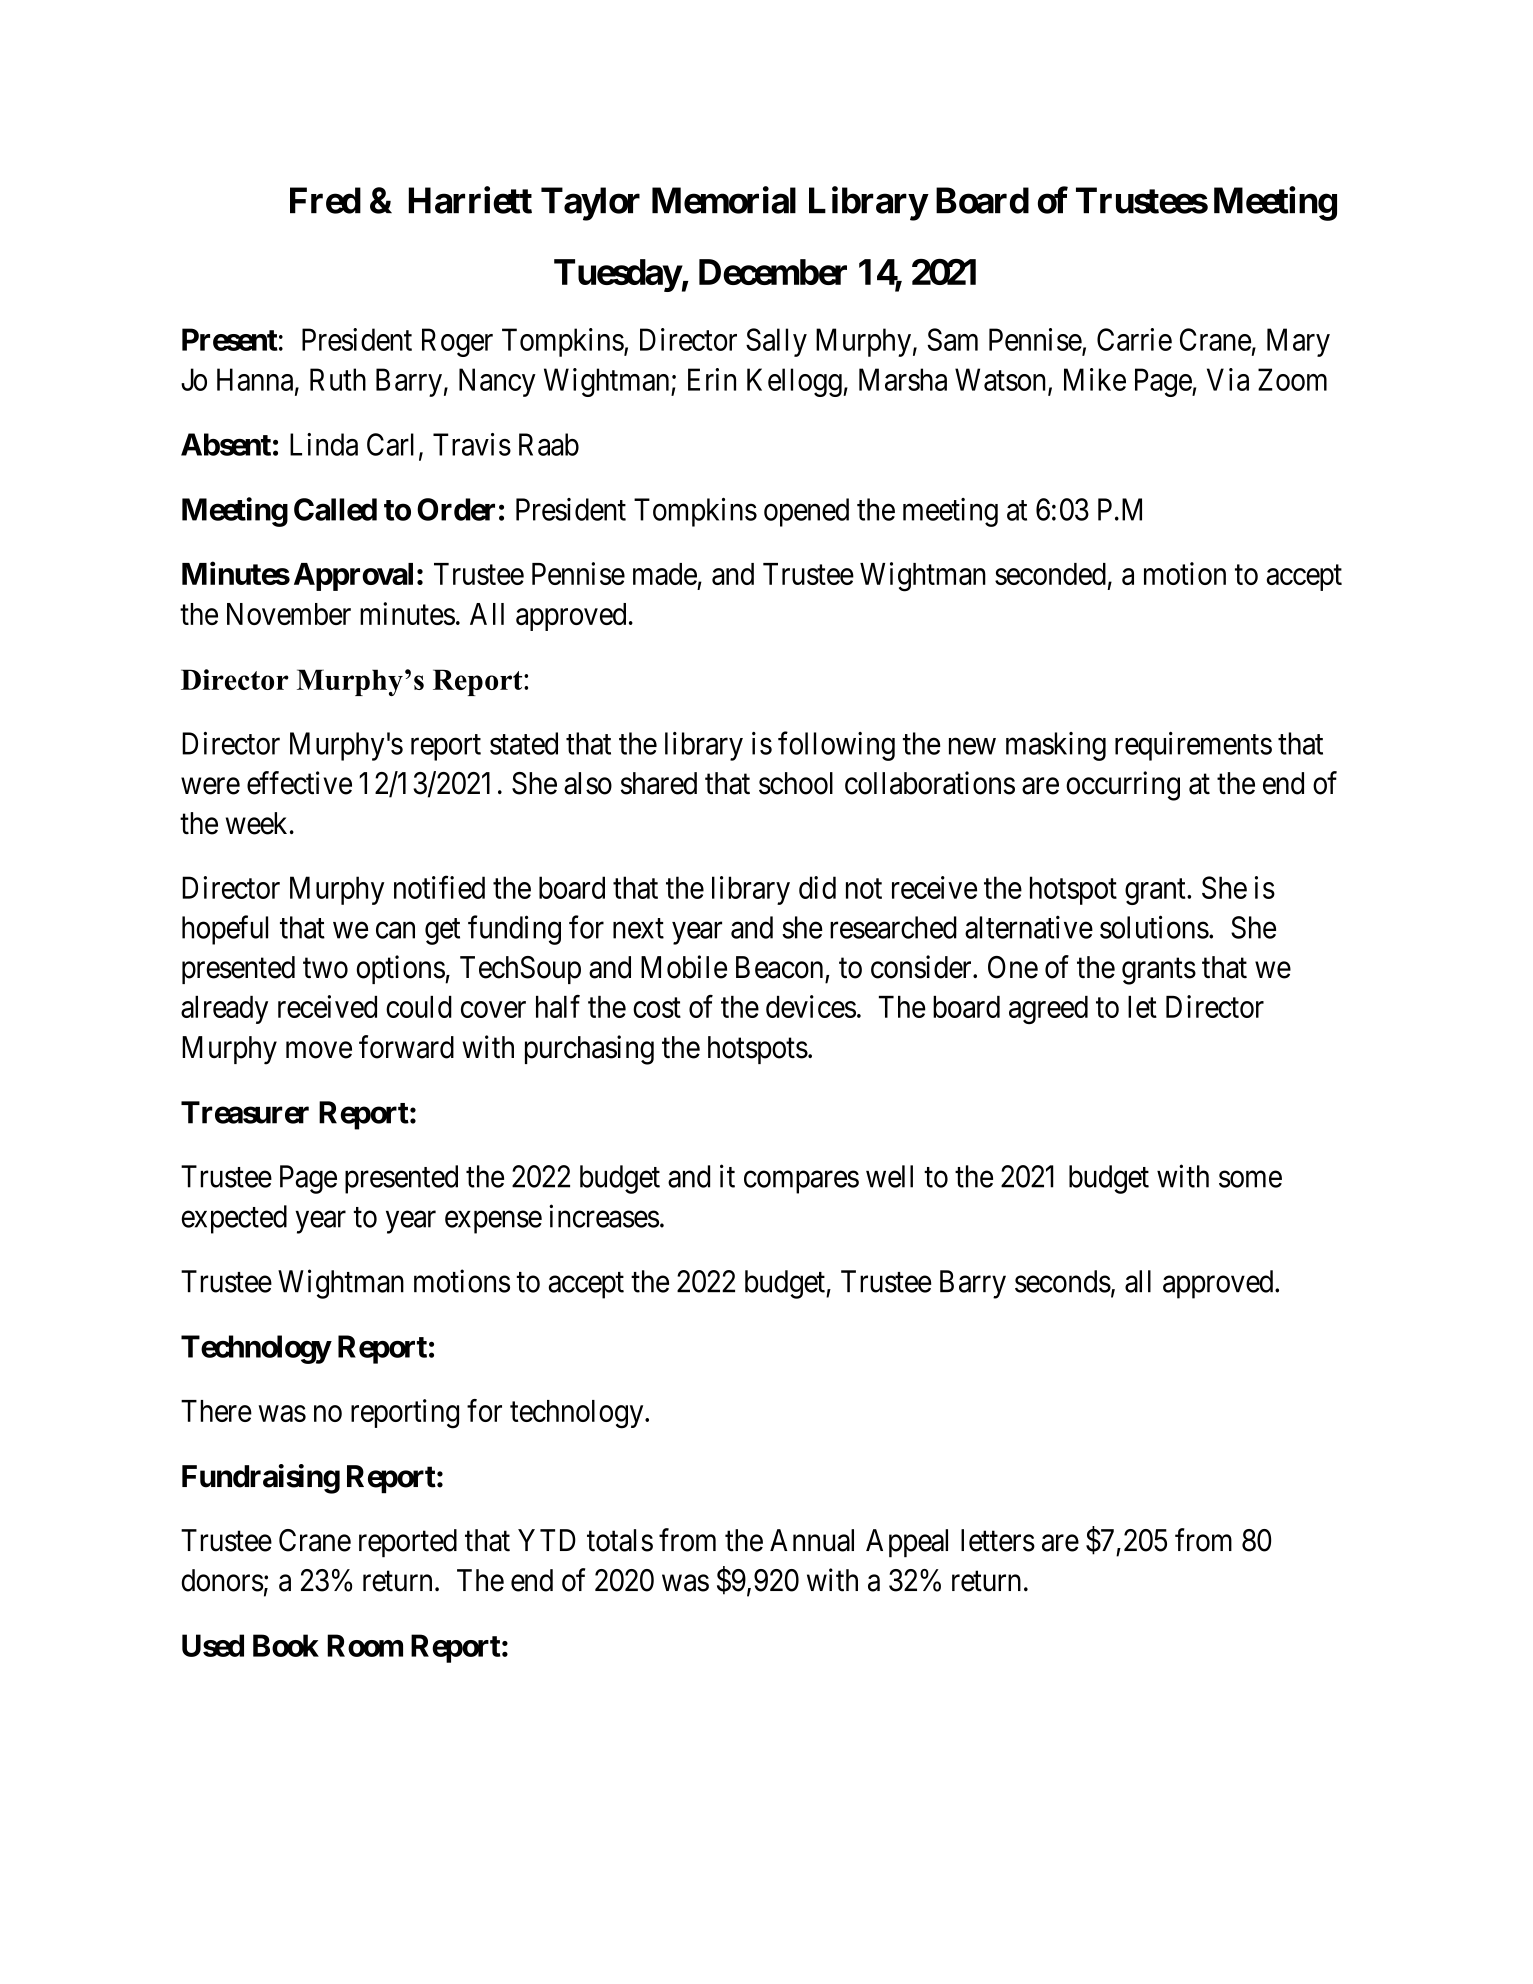  What do you see at coordinates (836, 746) in the screenshot?
I see `following` at bounding box center [836, 746].
